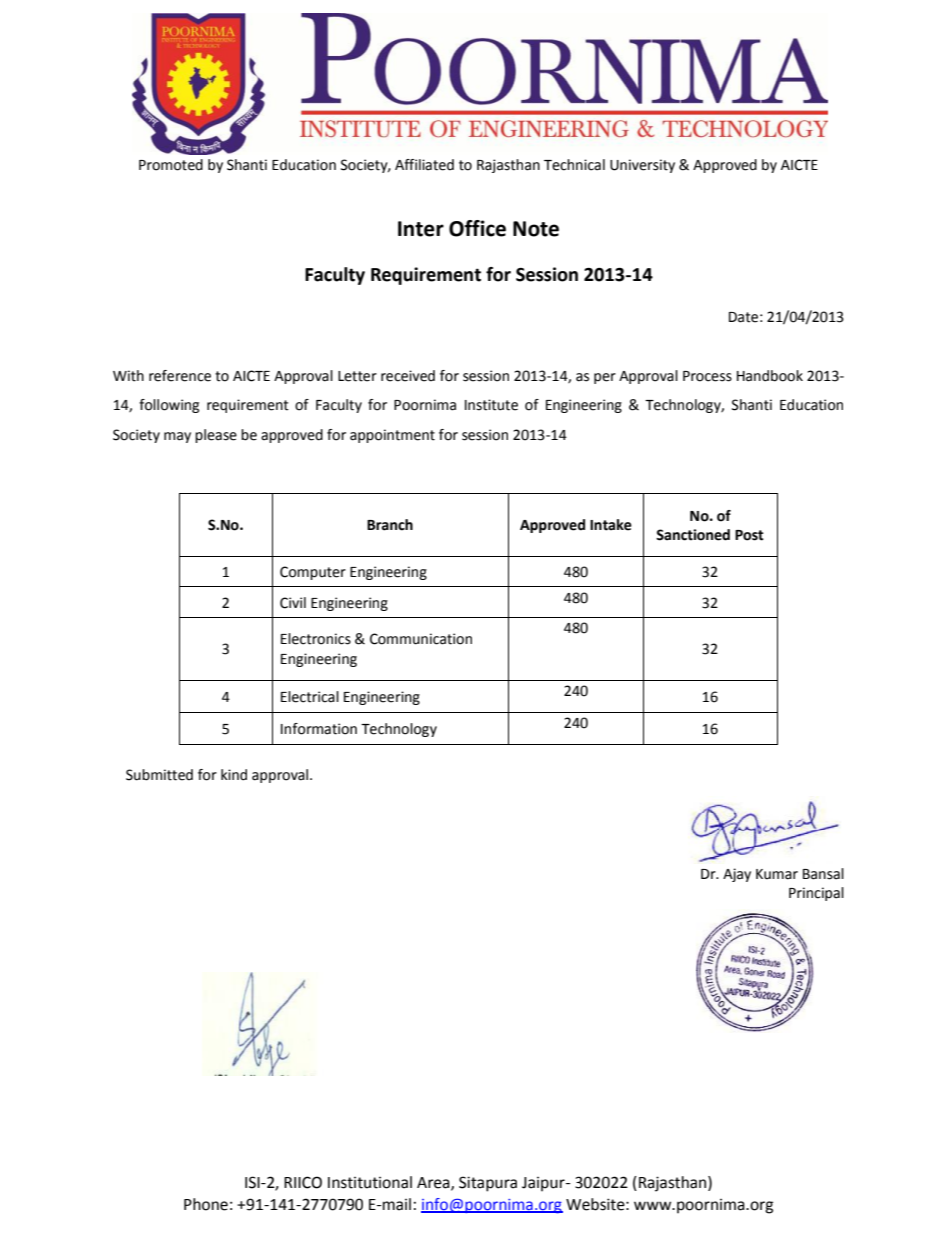  Describe the element at coordinates (749, 535) in the screenshot. I see `Post` at that location.
